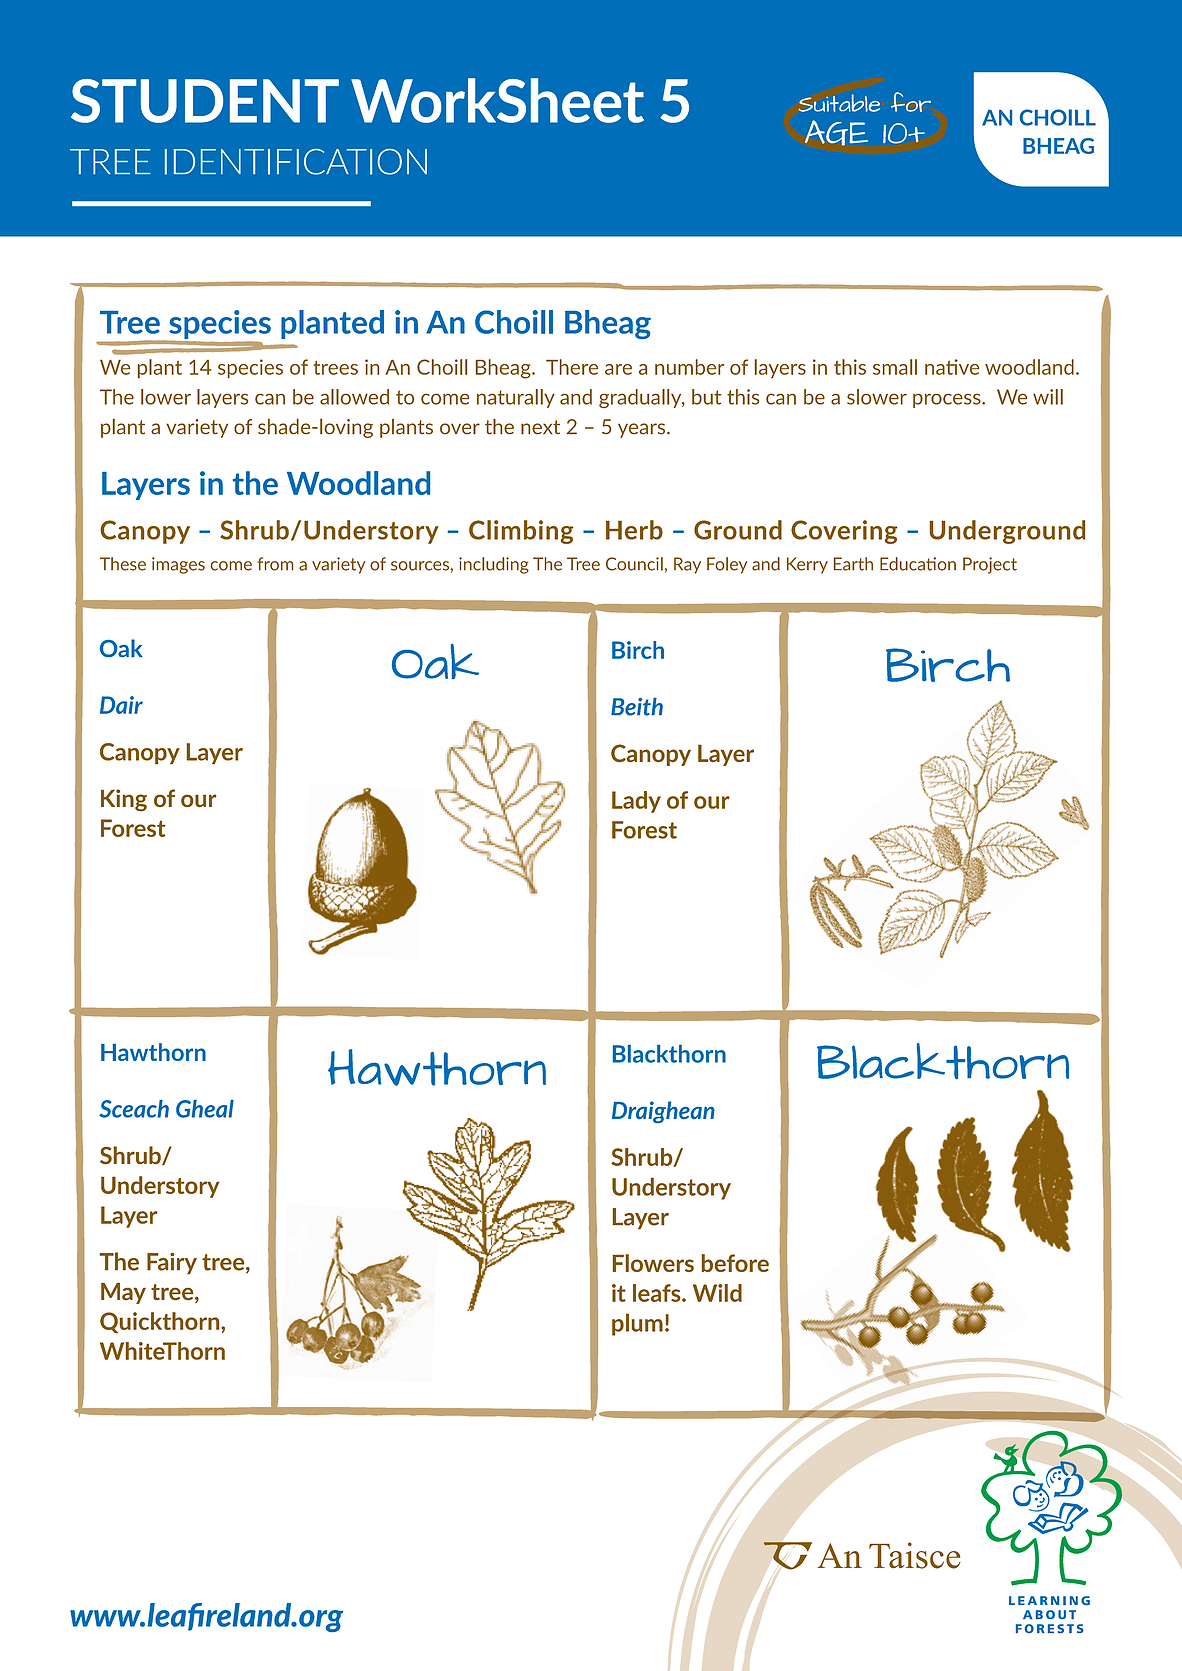 The width and height of the screenshot is (1182, 1671). I want to click on STUDENT, so click(205, 101).
